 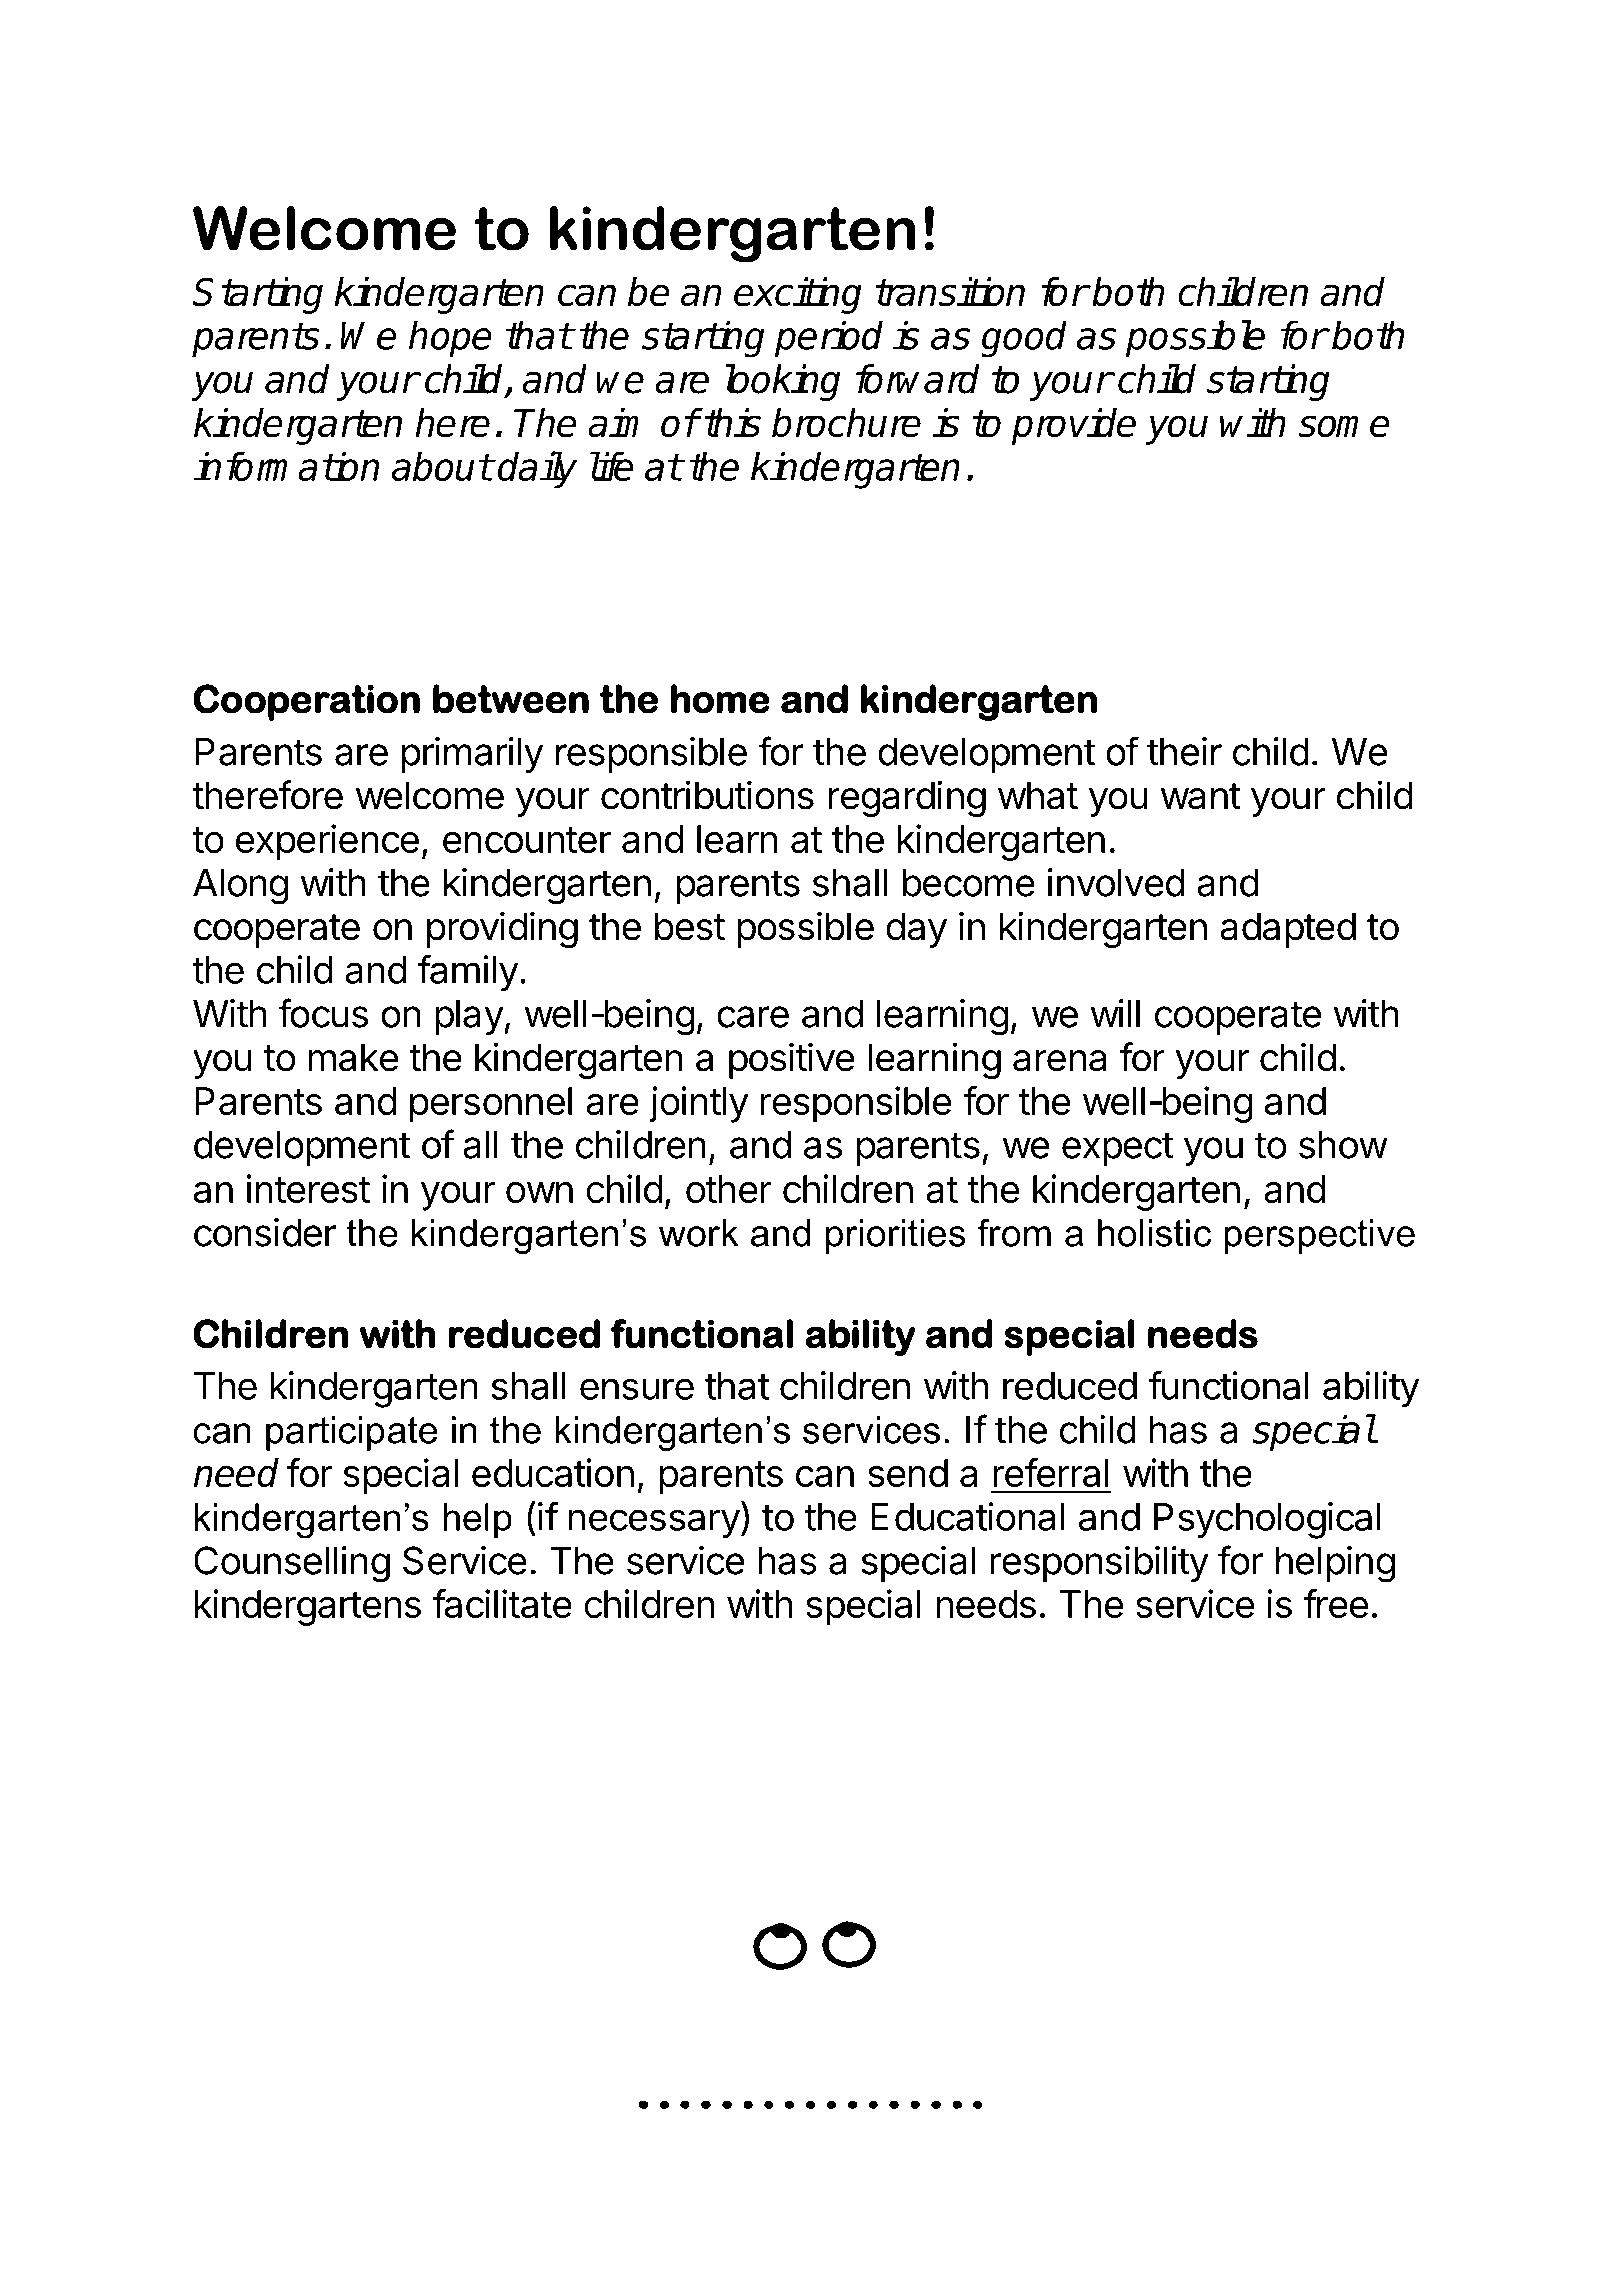 What do you see at coordinates (690, 926) in the screenshot?
I see `best` at bounding box center [690, 926].
